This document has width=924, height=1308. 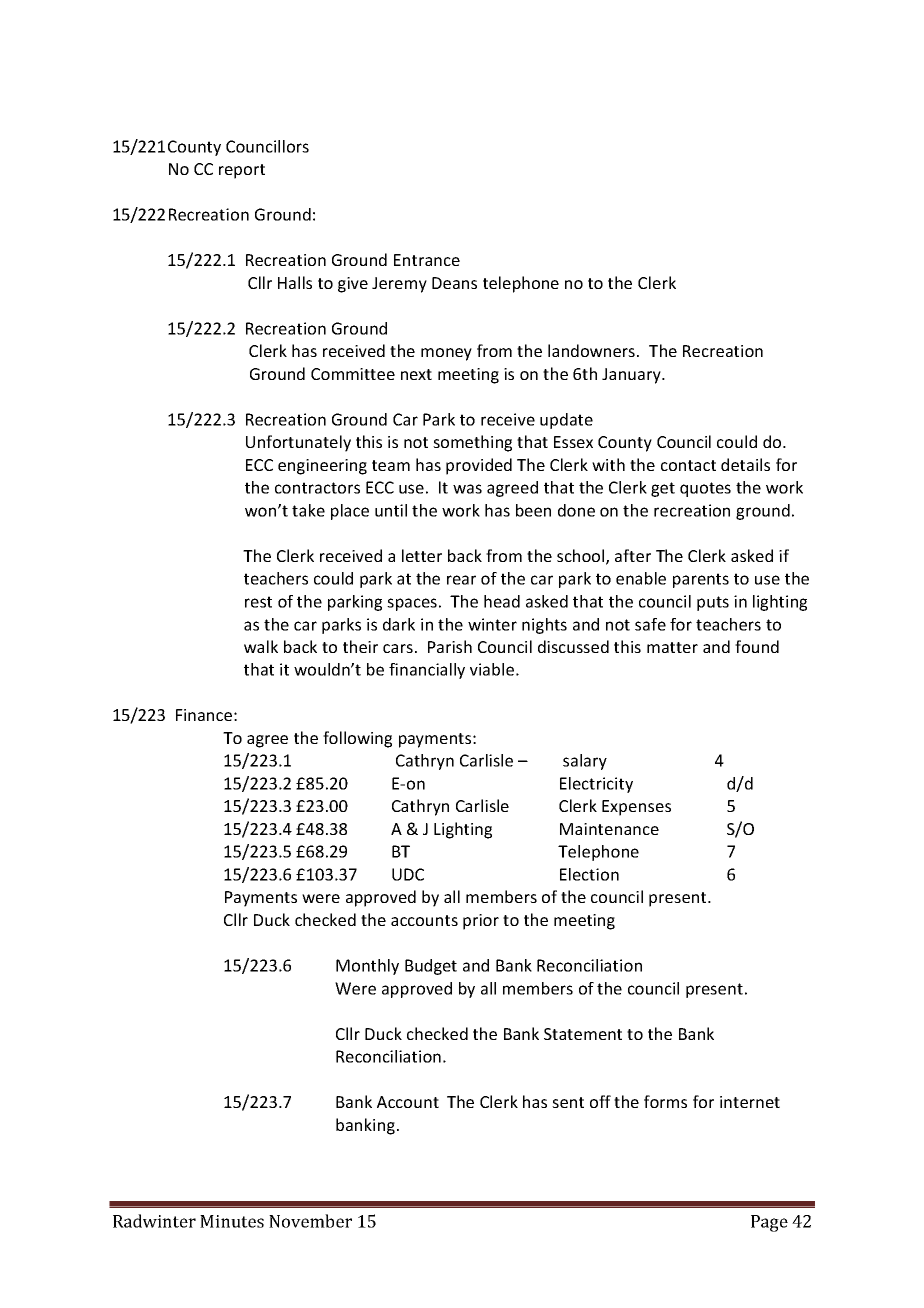 What do you see at coordinates (242, 171) in the document?
I see `report` at bounding box center [242, 171].
